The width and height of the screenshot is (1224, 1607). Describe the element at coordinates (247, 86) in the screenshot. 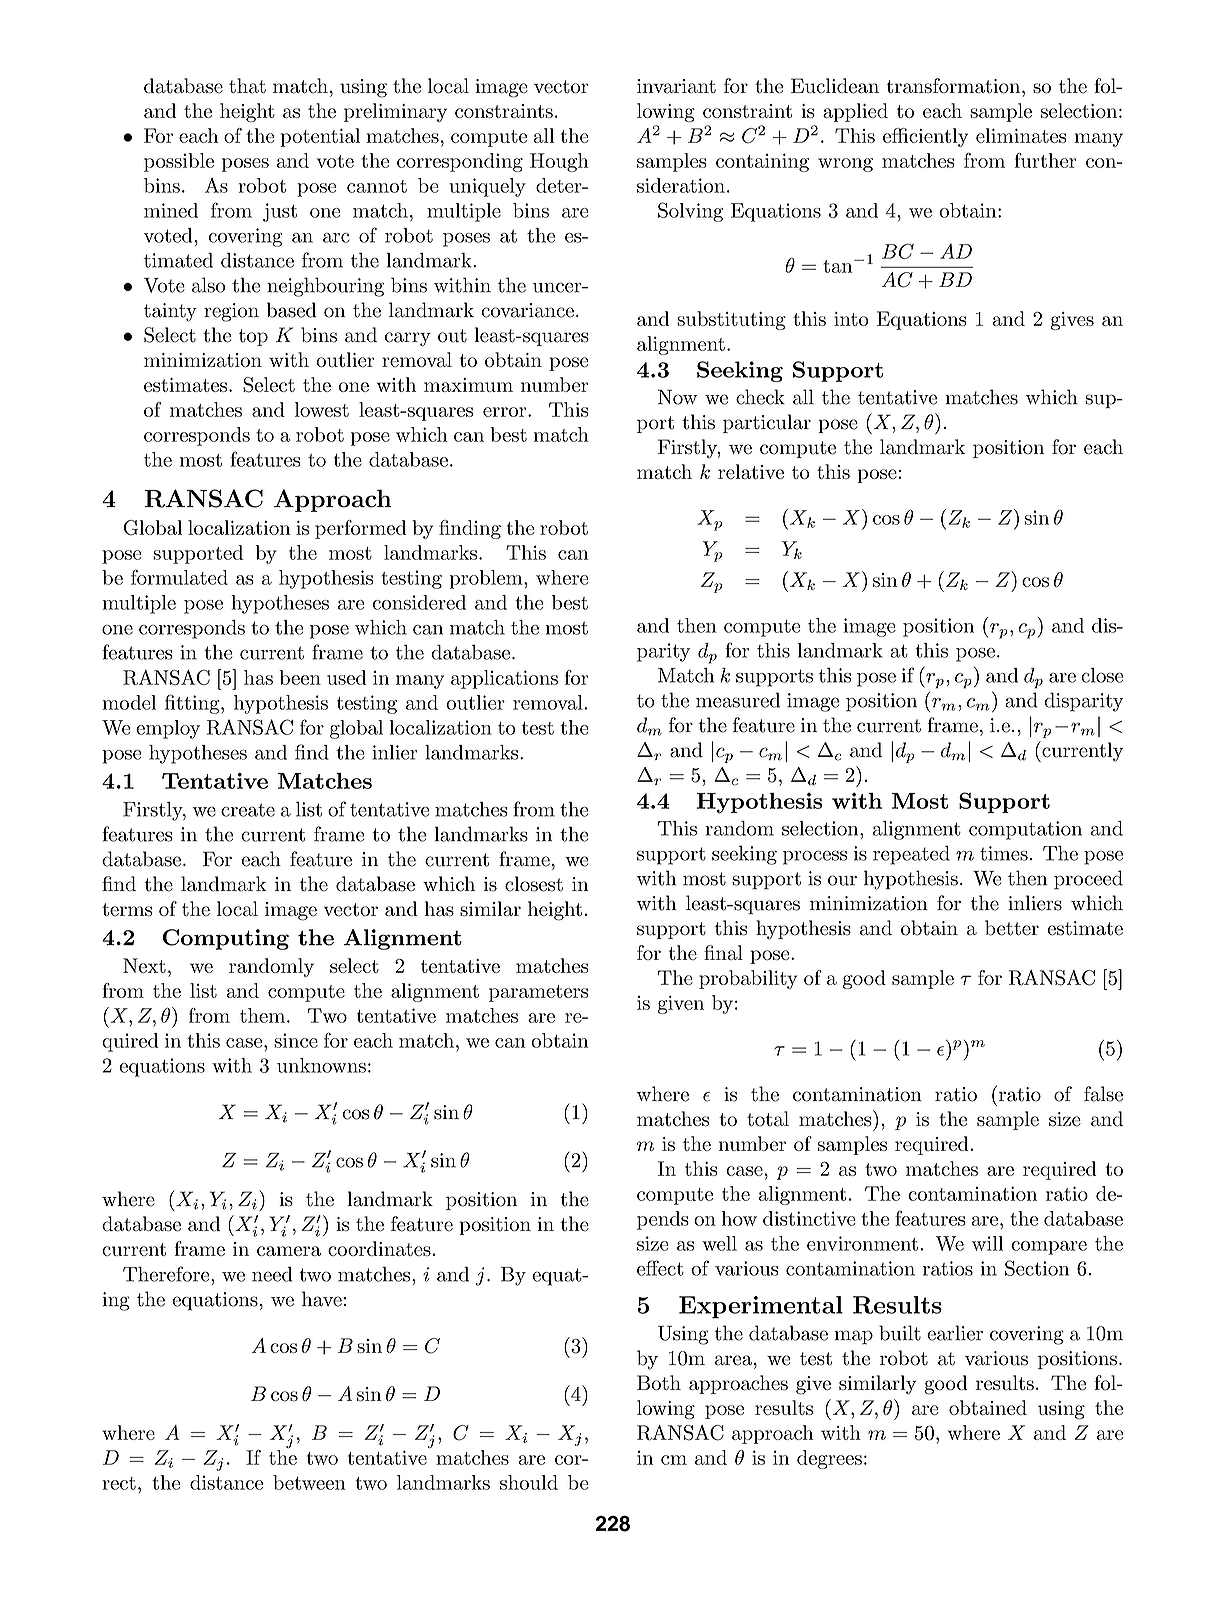

I see `that` at that location.
